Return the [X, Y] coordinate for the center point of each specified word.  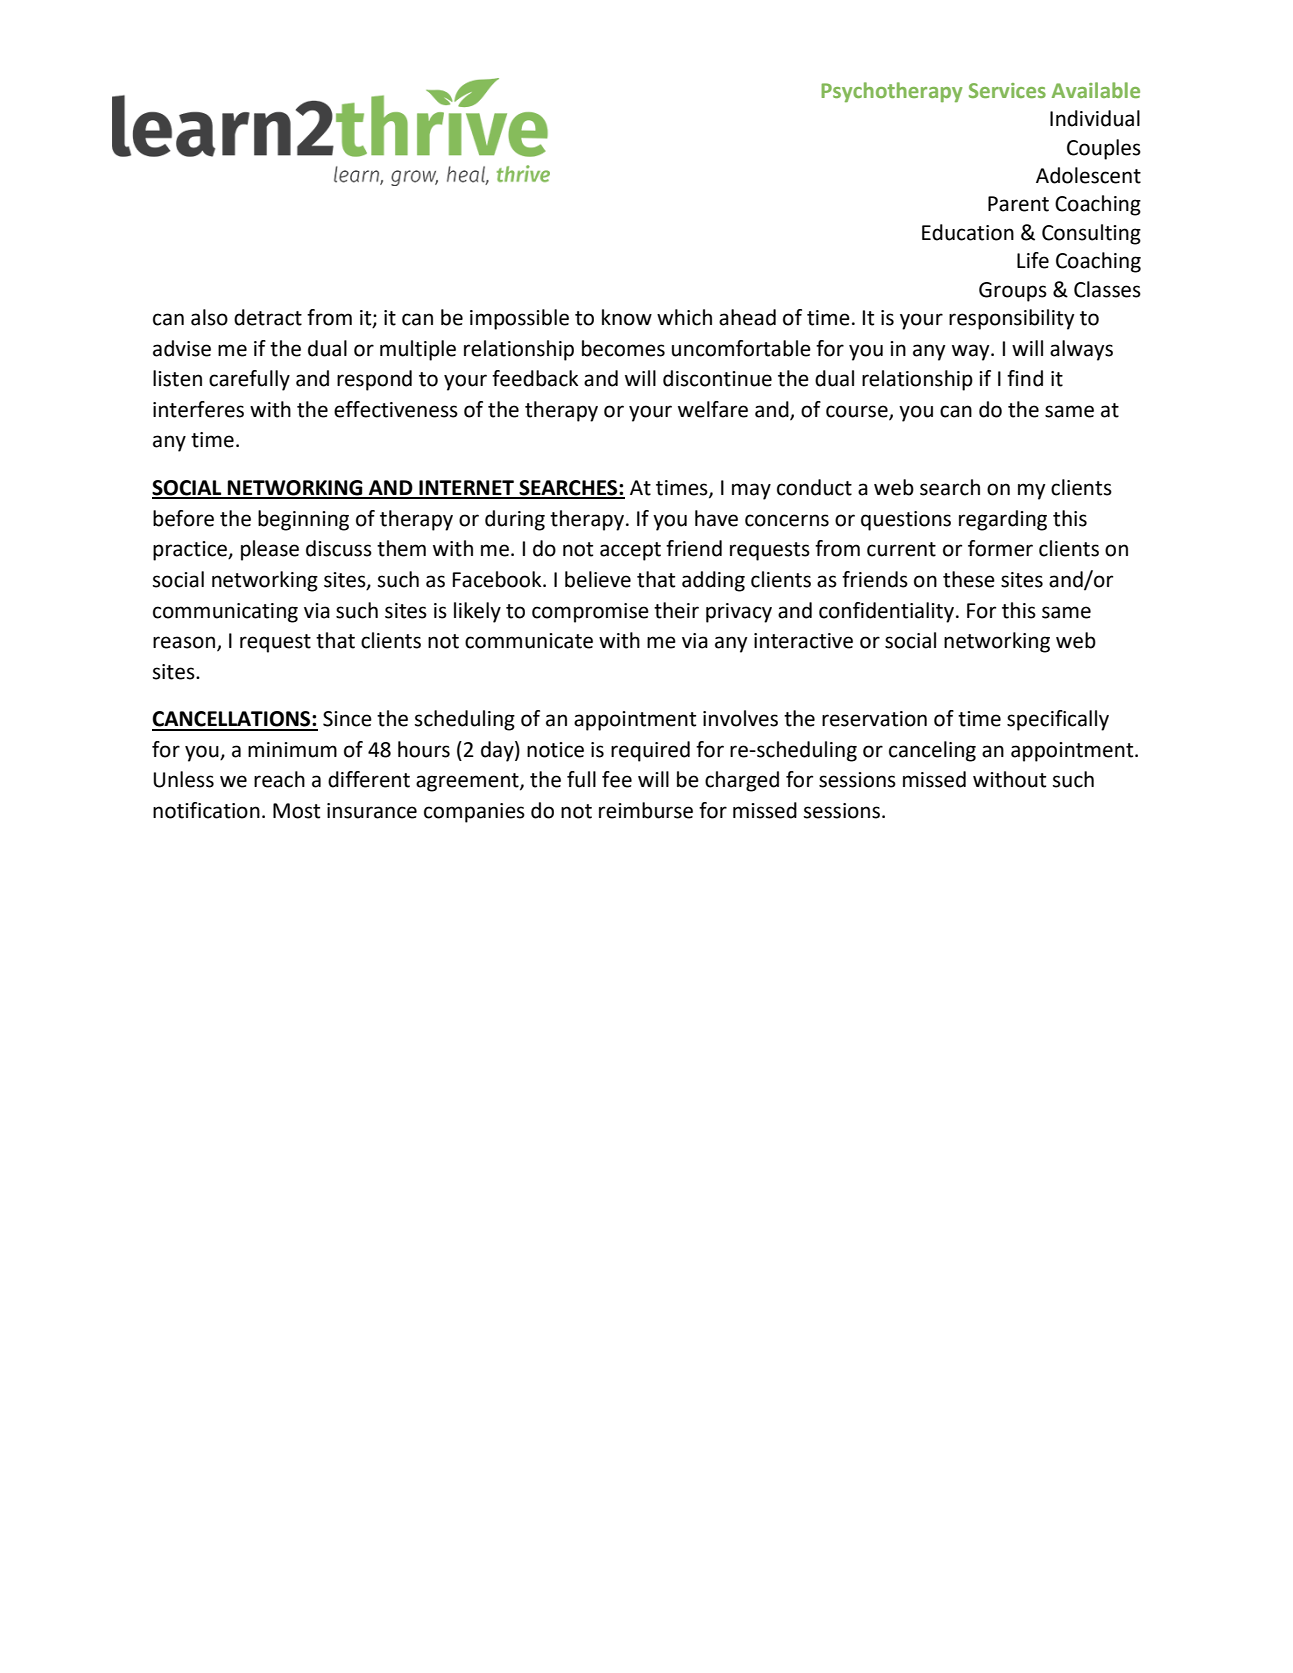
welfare [713, 409]
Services [1007, 90]
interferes [198, 409]
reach [279, 779]
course [858, 412]
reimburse [646, 810]
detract [268, 317]
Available [1096, 90]
